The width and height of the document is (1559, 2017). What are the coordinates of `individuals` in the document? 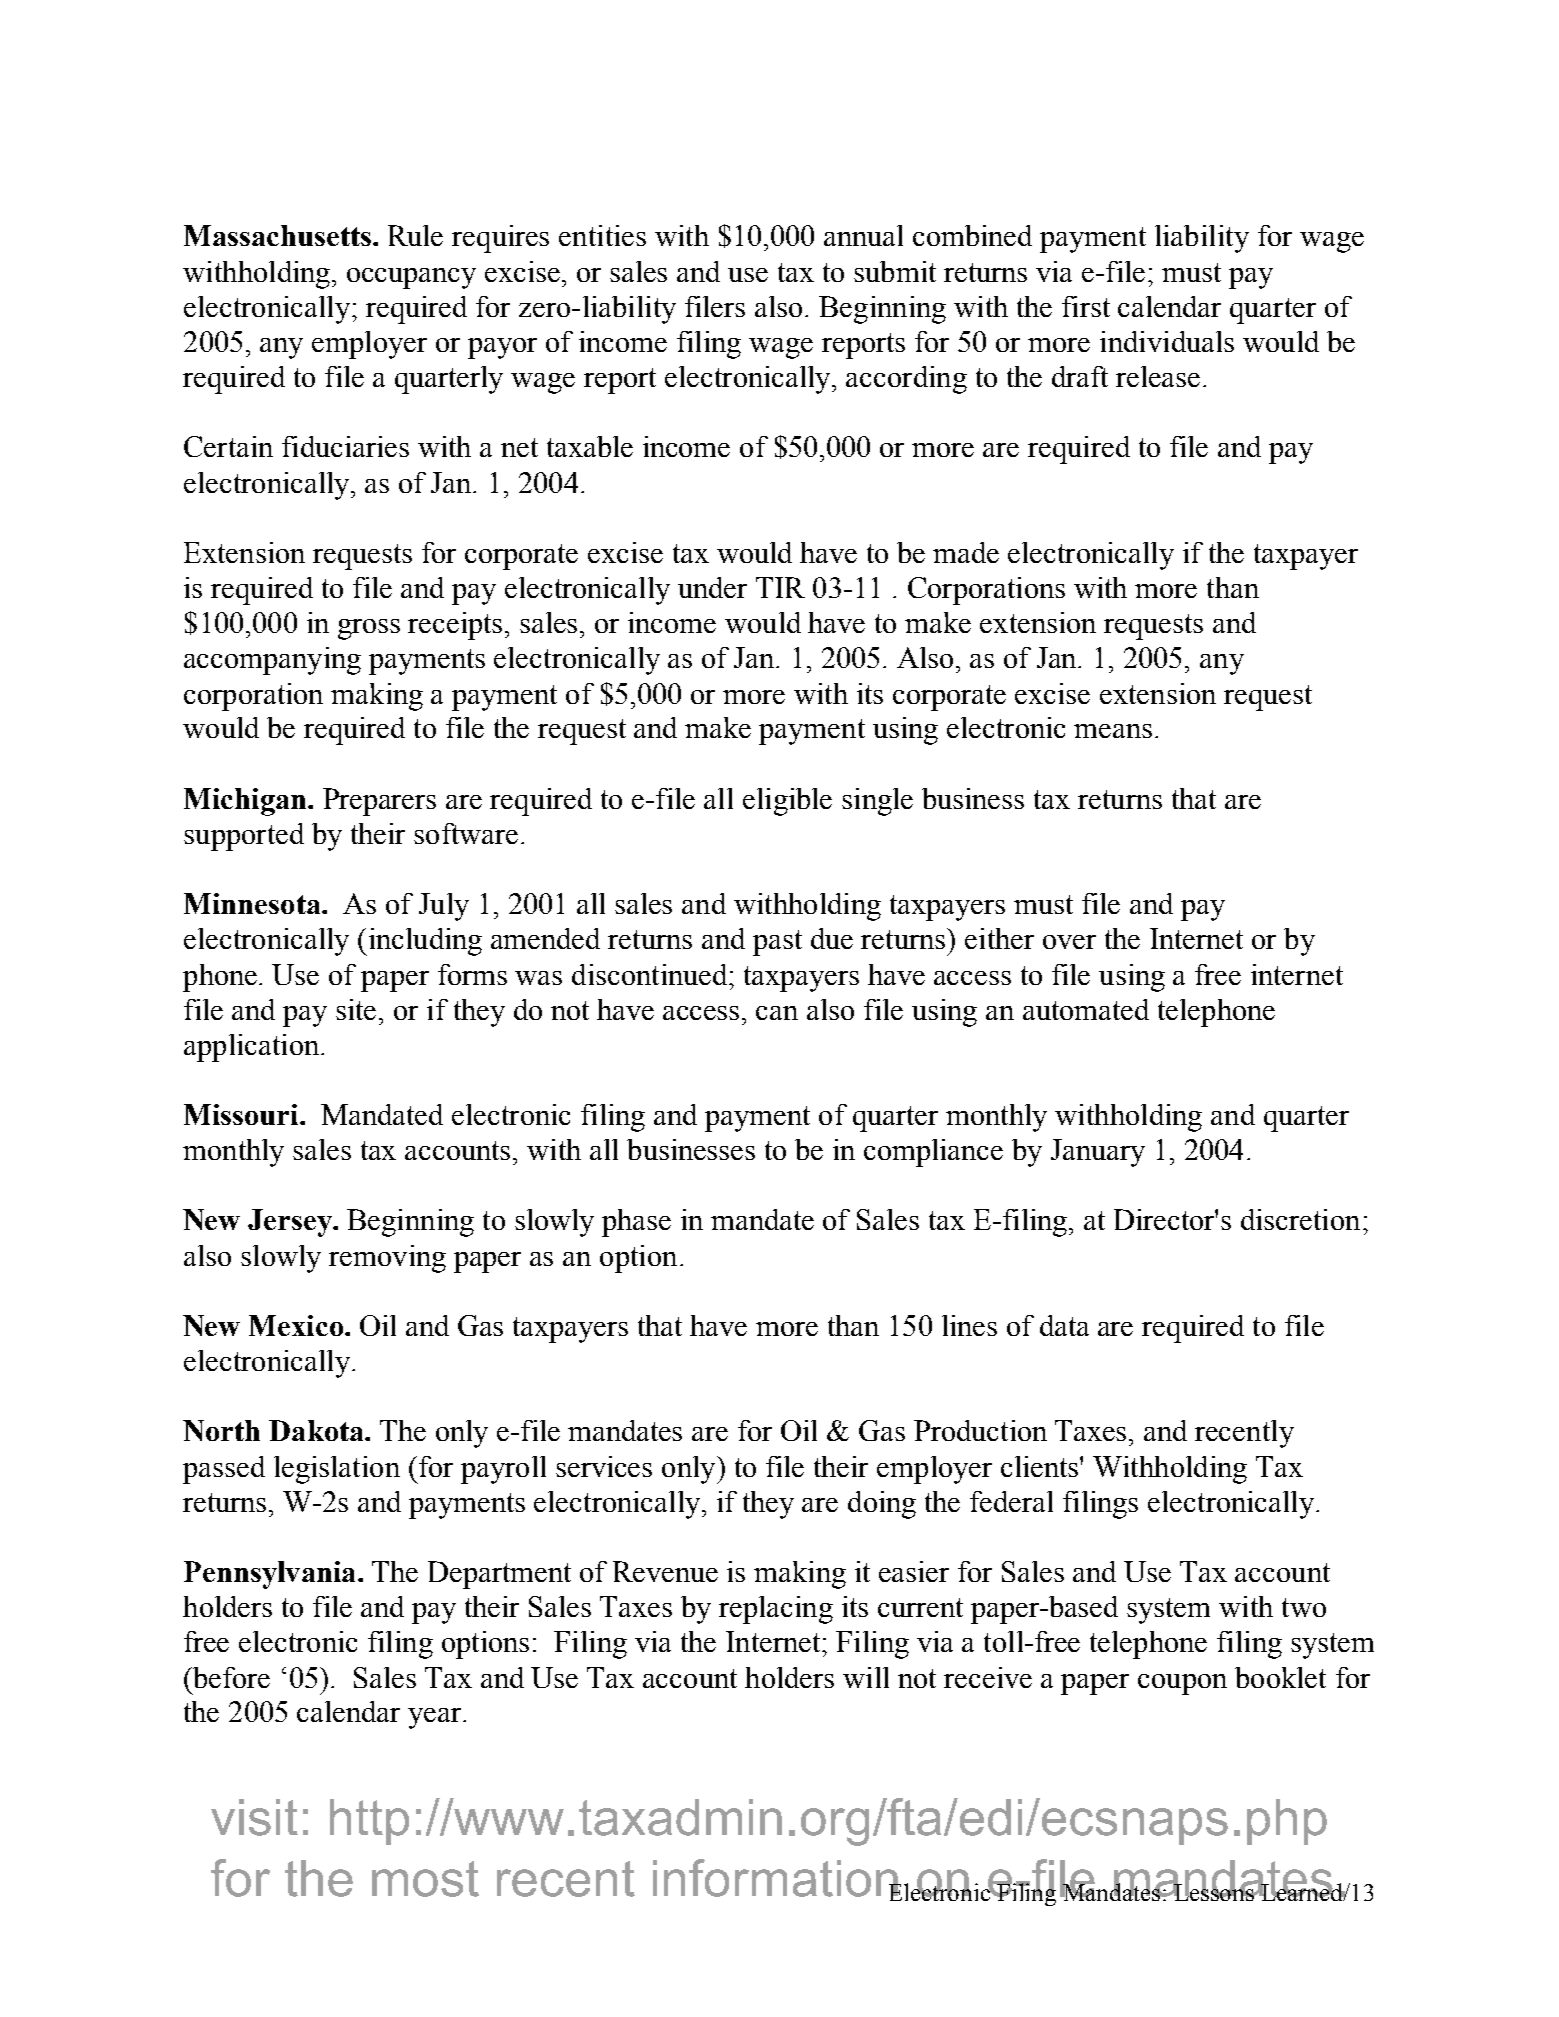 It's located at (1167, 341).
